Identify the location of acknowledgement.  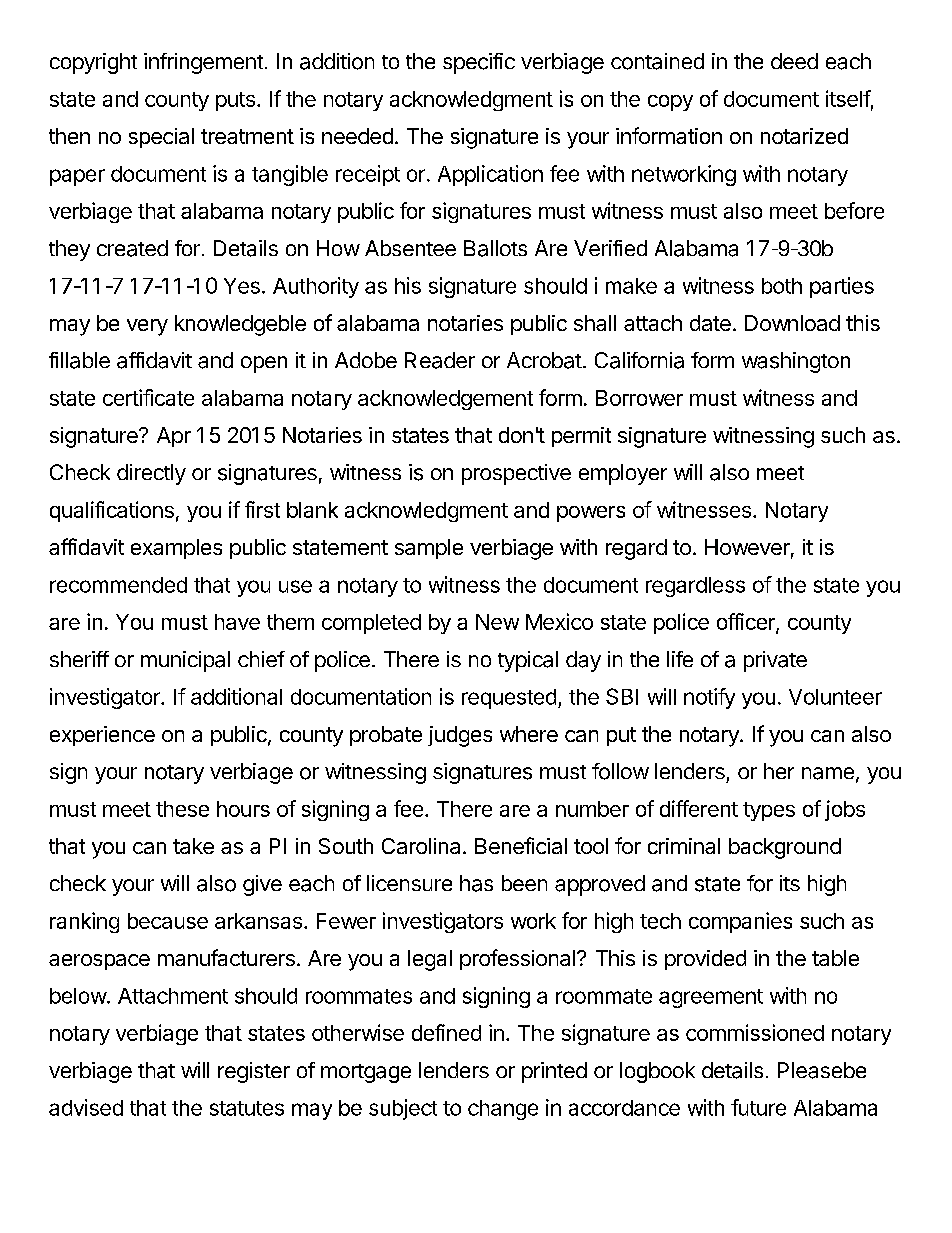
(445, 400).
